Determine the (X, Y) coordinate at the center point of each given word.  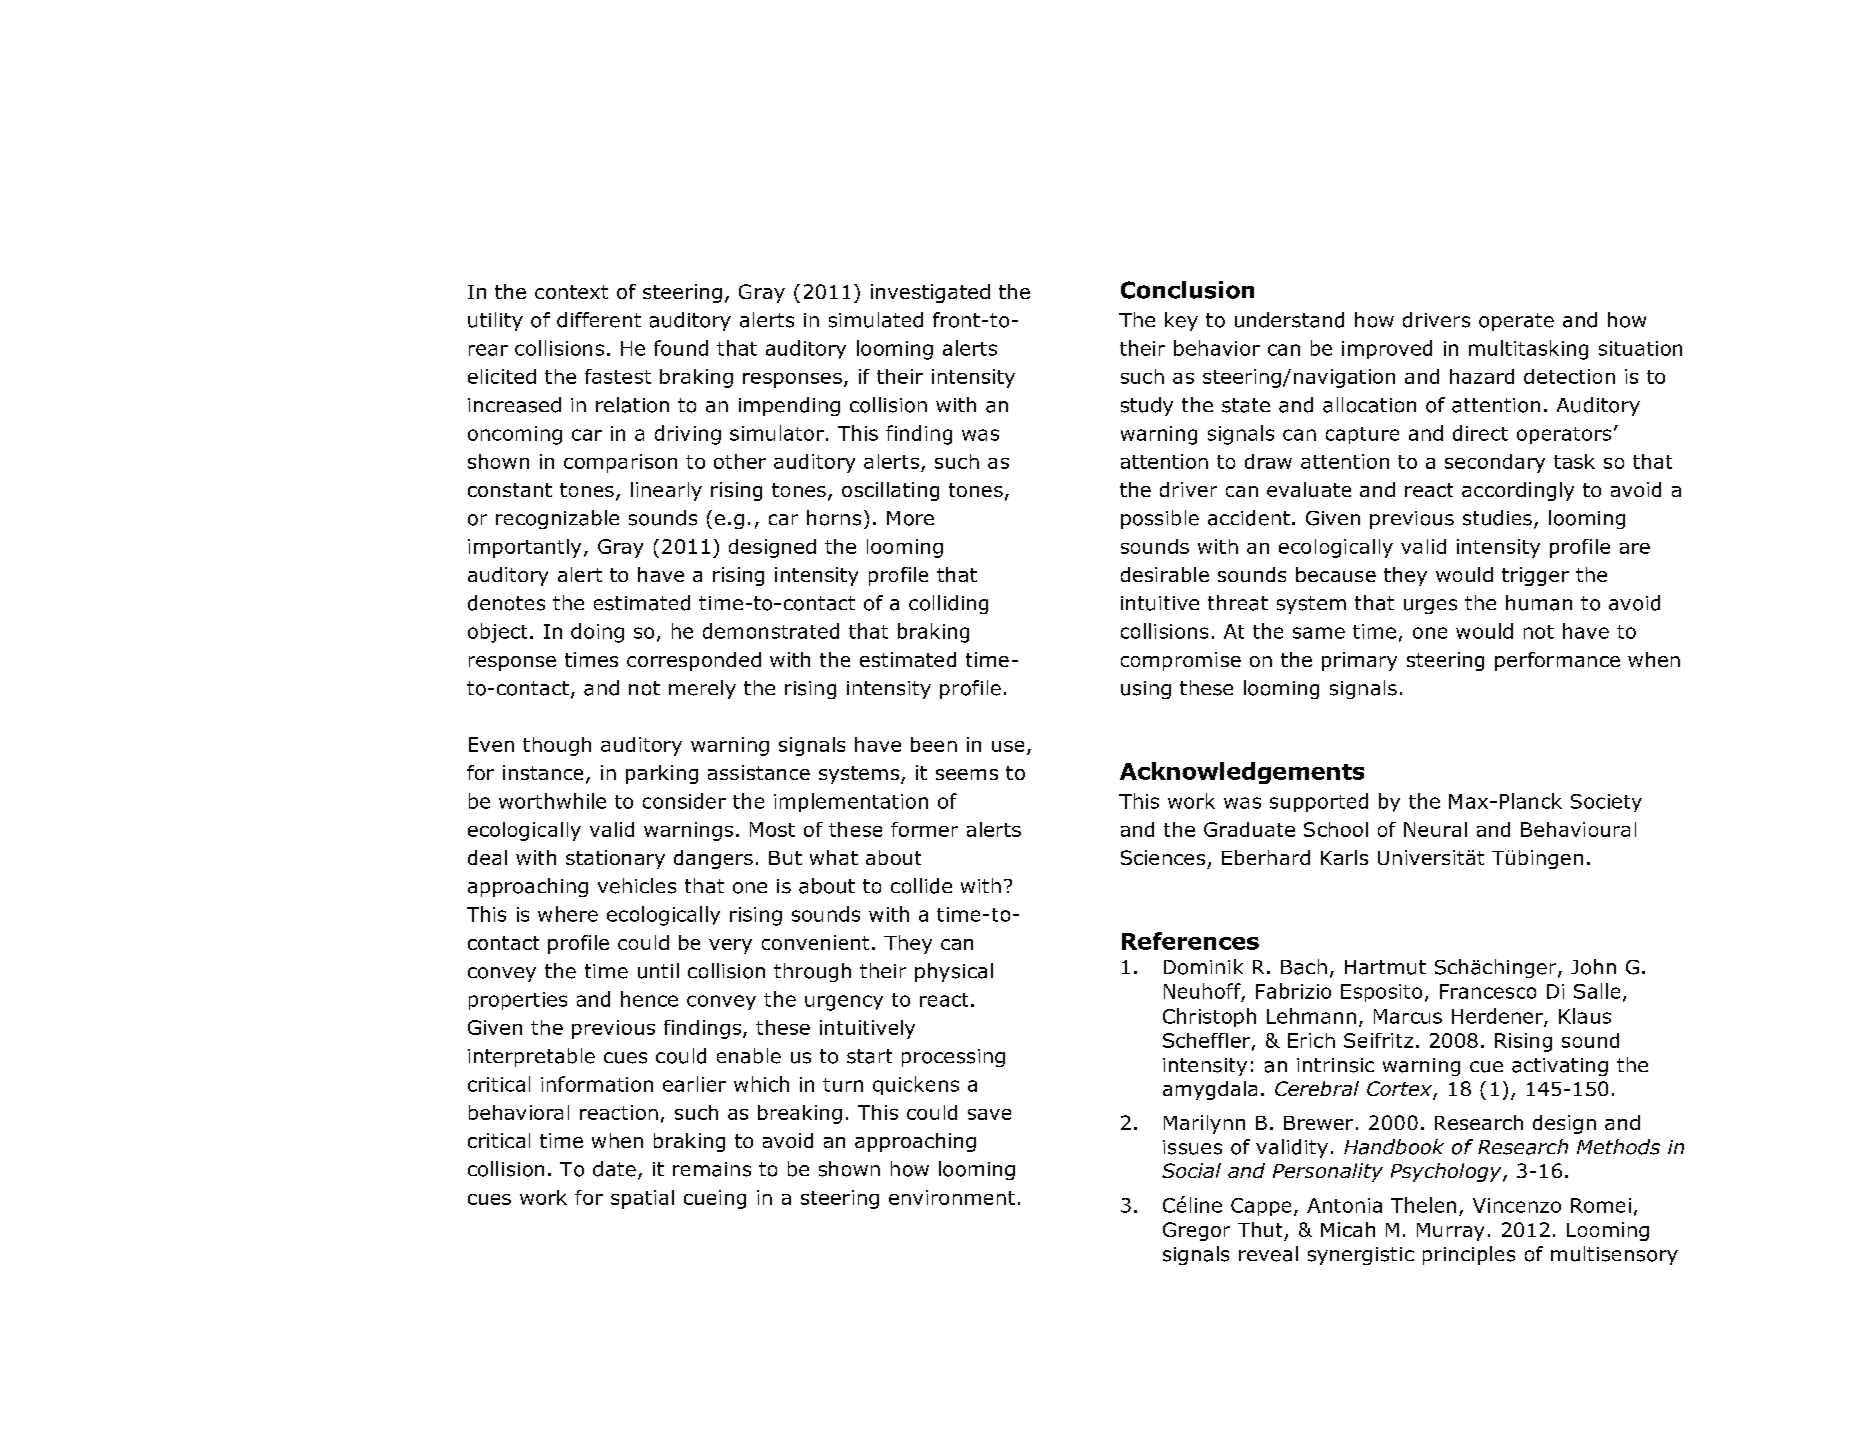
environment (952, 1197)
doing (597, 633)
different (599, 320)
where (568, 914)
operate (1516, 322)
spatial (642, 1199)
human (1539, 603)
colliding (948, 604)
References (1190, 941)
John (1593, 967)
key (1181, 321)
